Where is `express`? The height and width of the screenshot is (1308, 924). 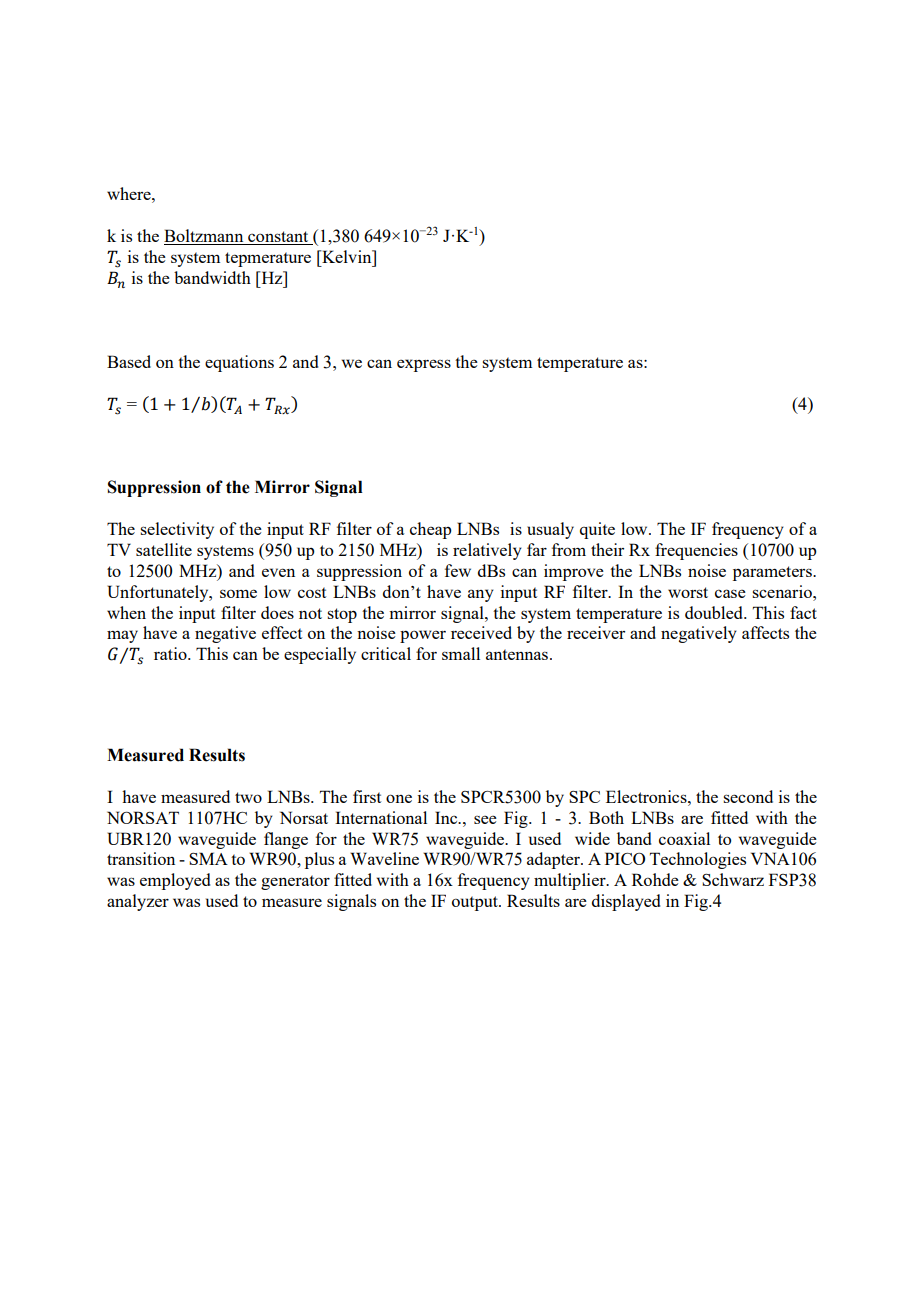
express is located at coordinates (424, 365).
